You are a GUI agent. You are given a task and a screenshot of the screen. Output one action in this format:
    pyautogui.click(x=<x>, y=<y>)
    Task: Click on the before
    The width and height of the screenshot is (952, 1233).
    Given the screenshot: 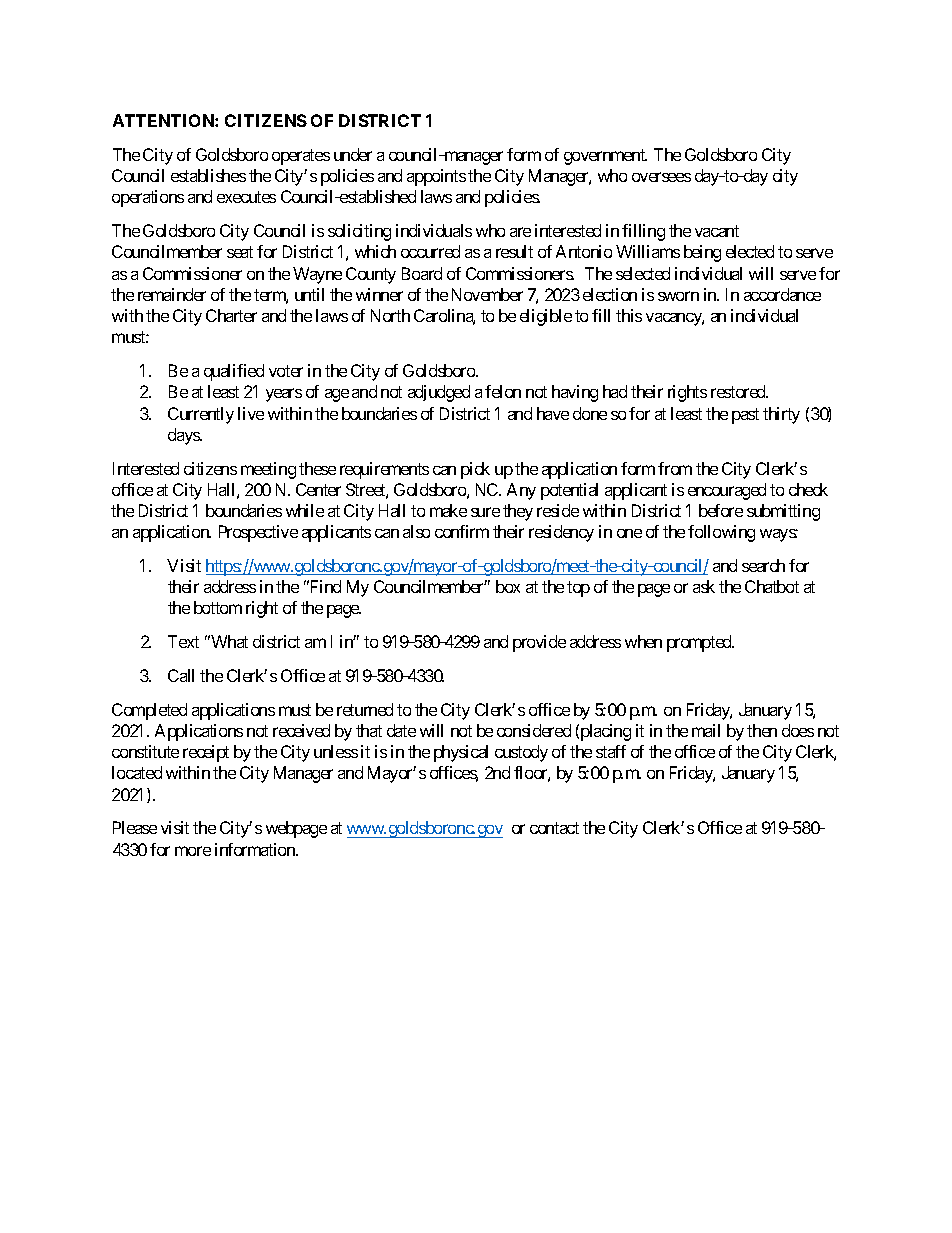 What is the action you would take?
    pyautogui.click(x=721, y=510)
